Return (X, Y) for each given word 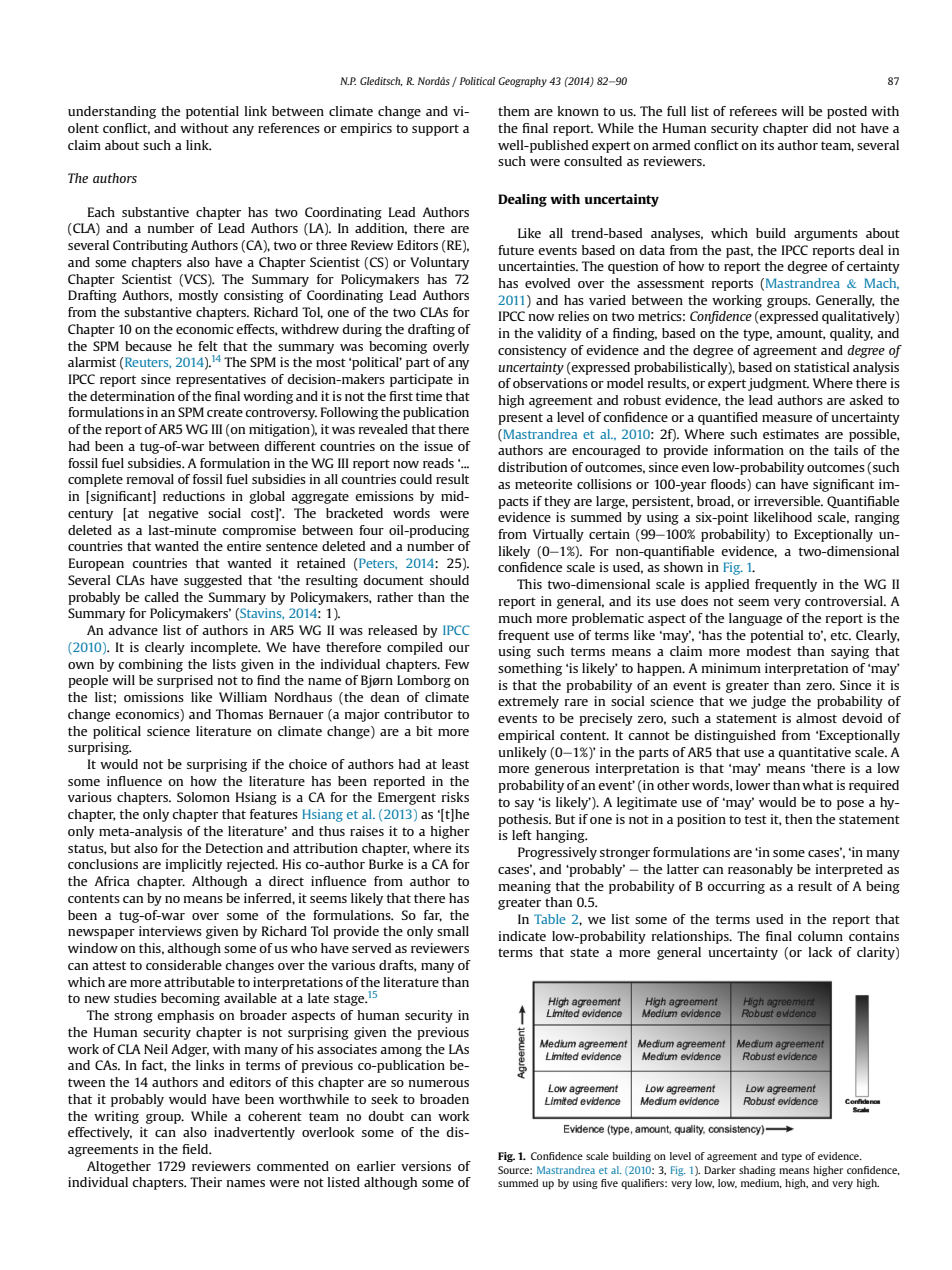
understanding (112, 112)
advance (133, 630)
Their (206, 1182)
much (515, 618)
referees (753, 111)
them (514, 111)
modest (769, 651)
